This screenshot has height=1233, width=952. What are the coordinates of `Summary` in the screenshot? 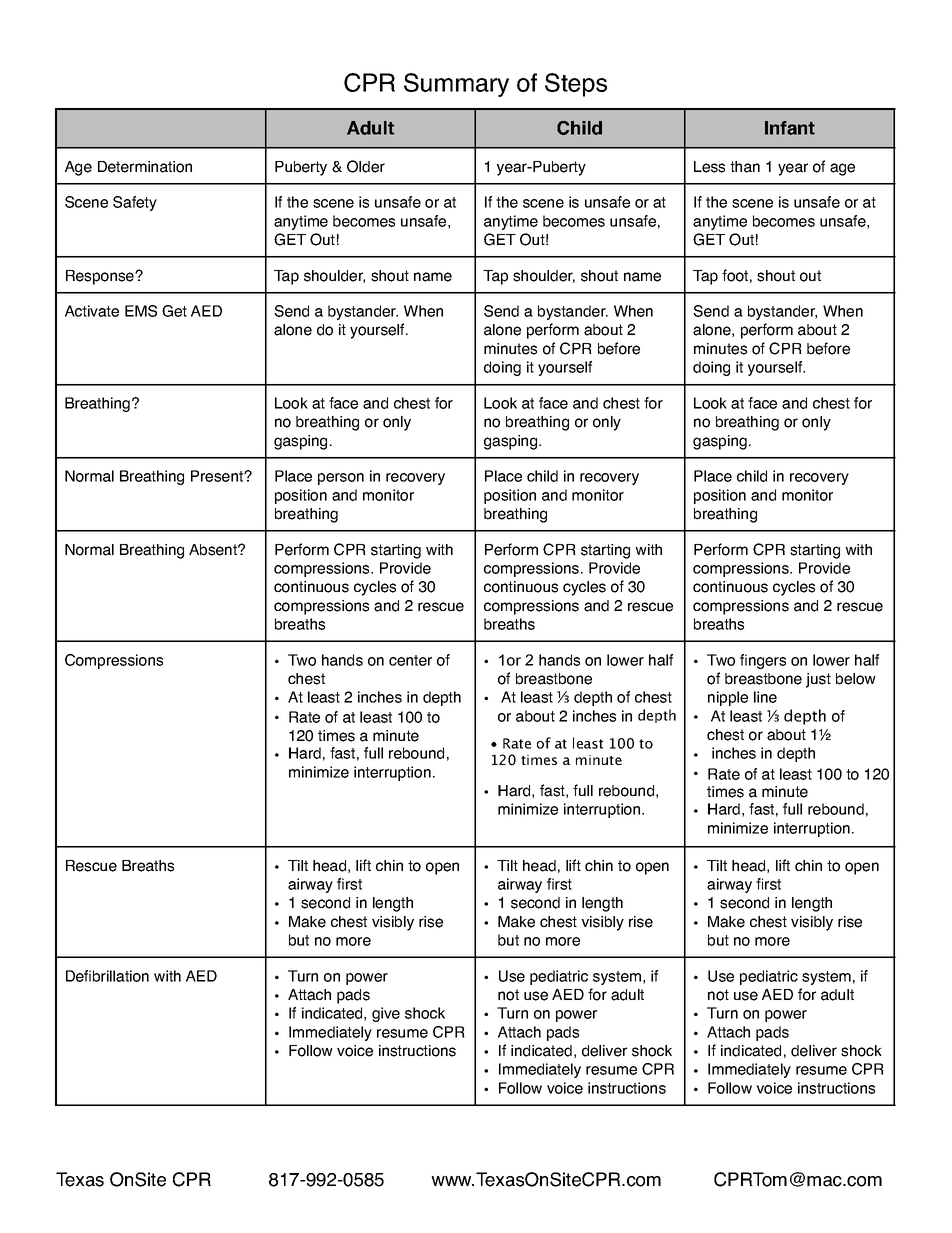 It's located at (456, 85).
